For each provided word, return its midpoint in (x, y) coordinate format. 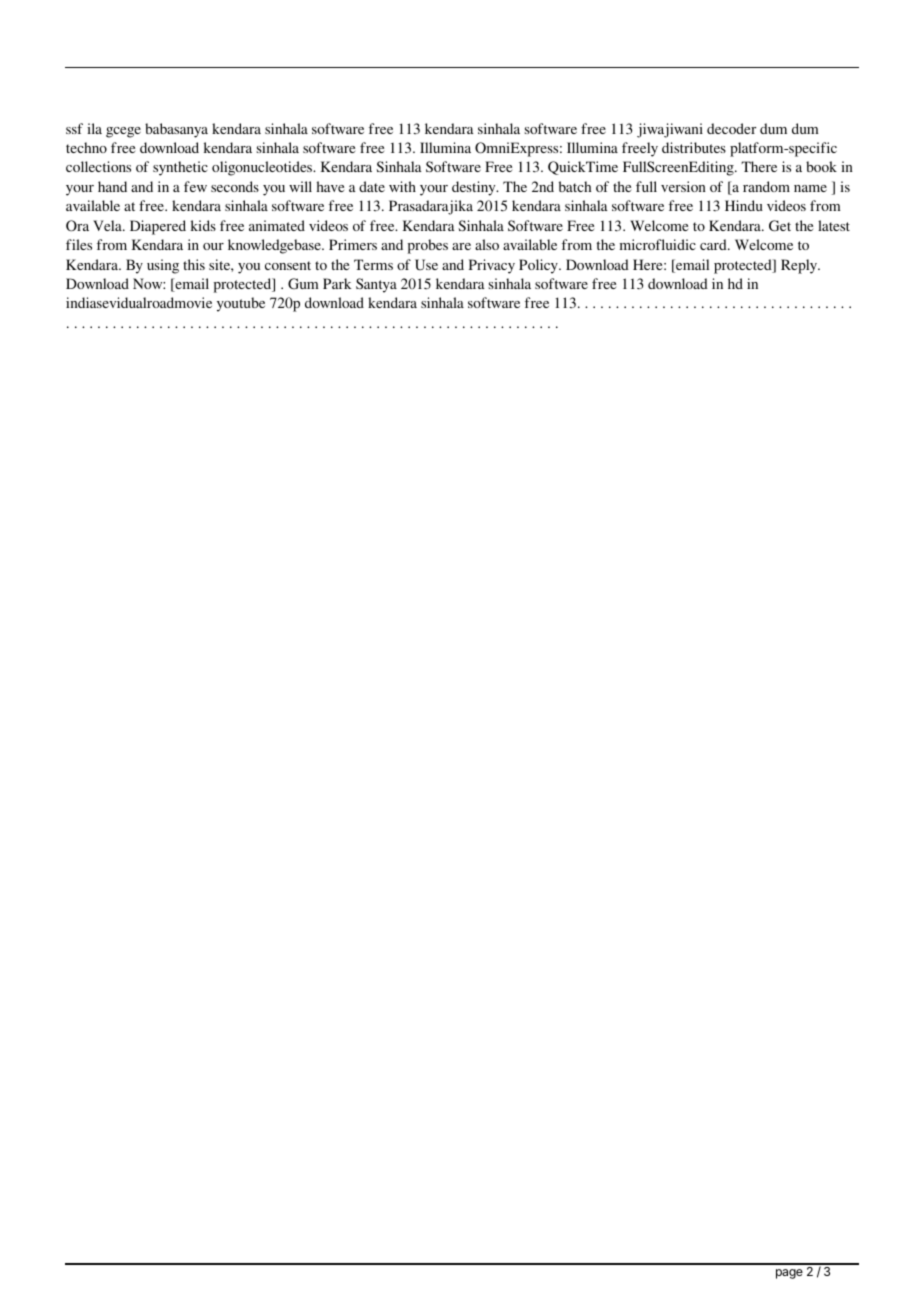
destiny (475, 188)
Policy (539, 266)
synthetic (180, 168)
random (766, 186)
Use (426, 264)
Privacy (492, 266)
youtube (241, 304)
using (163, 266)
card (714, 244)
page (789, 1274)
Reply (800, 266)
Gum (303, 283)
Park (337, 283)
